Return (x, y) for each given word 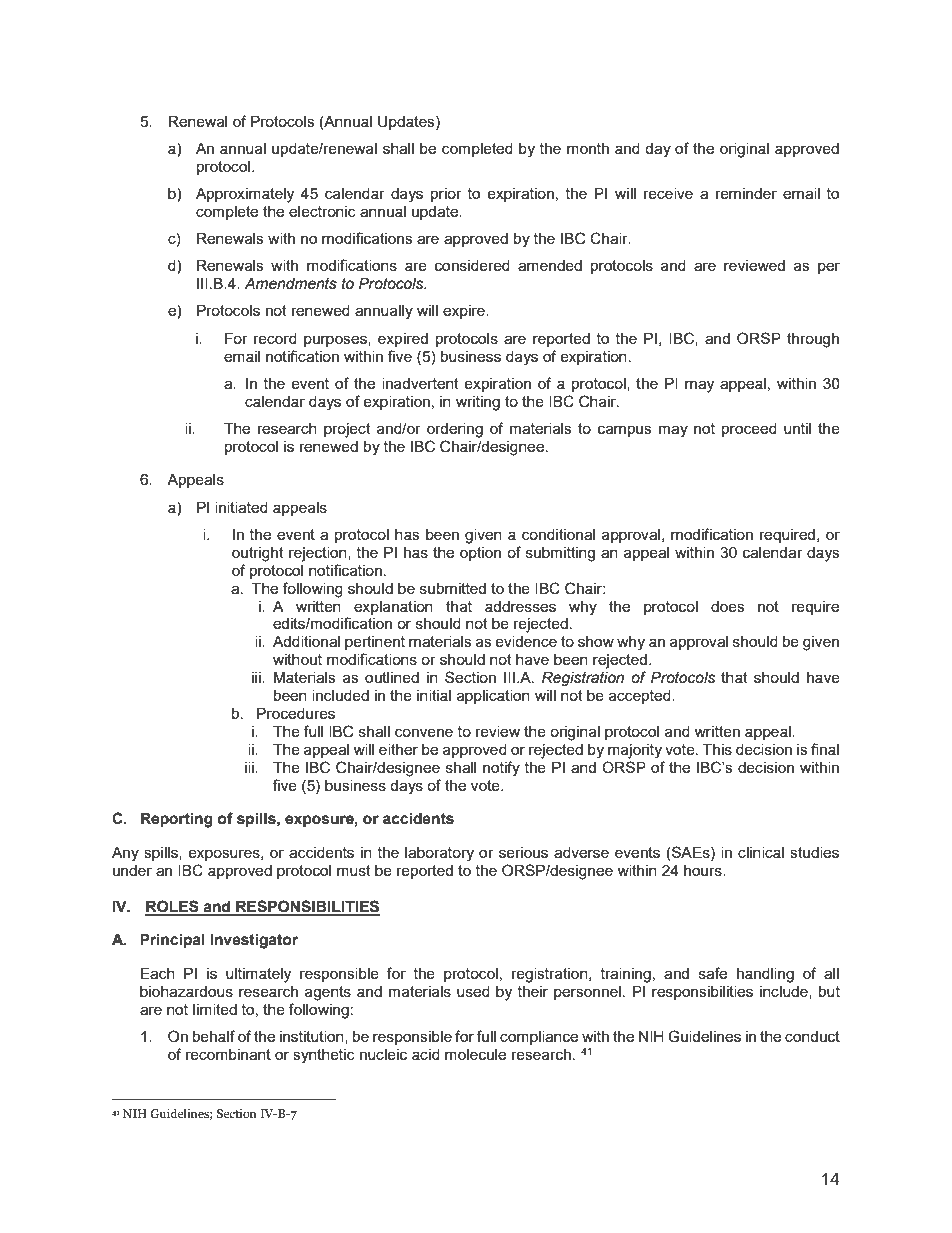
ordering (455, 430)
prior (446, 195)
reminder (746, 193)
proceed (749, 430)
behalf (214, 1036)
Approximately (245, 195)
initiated (241, 507)
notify (501, 769)
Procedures (296, 713)
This (717, 749)
